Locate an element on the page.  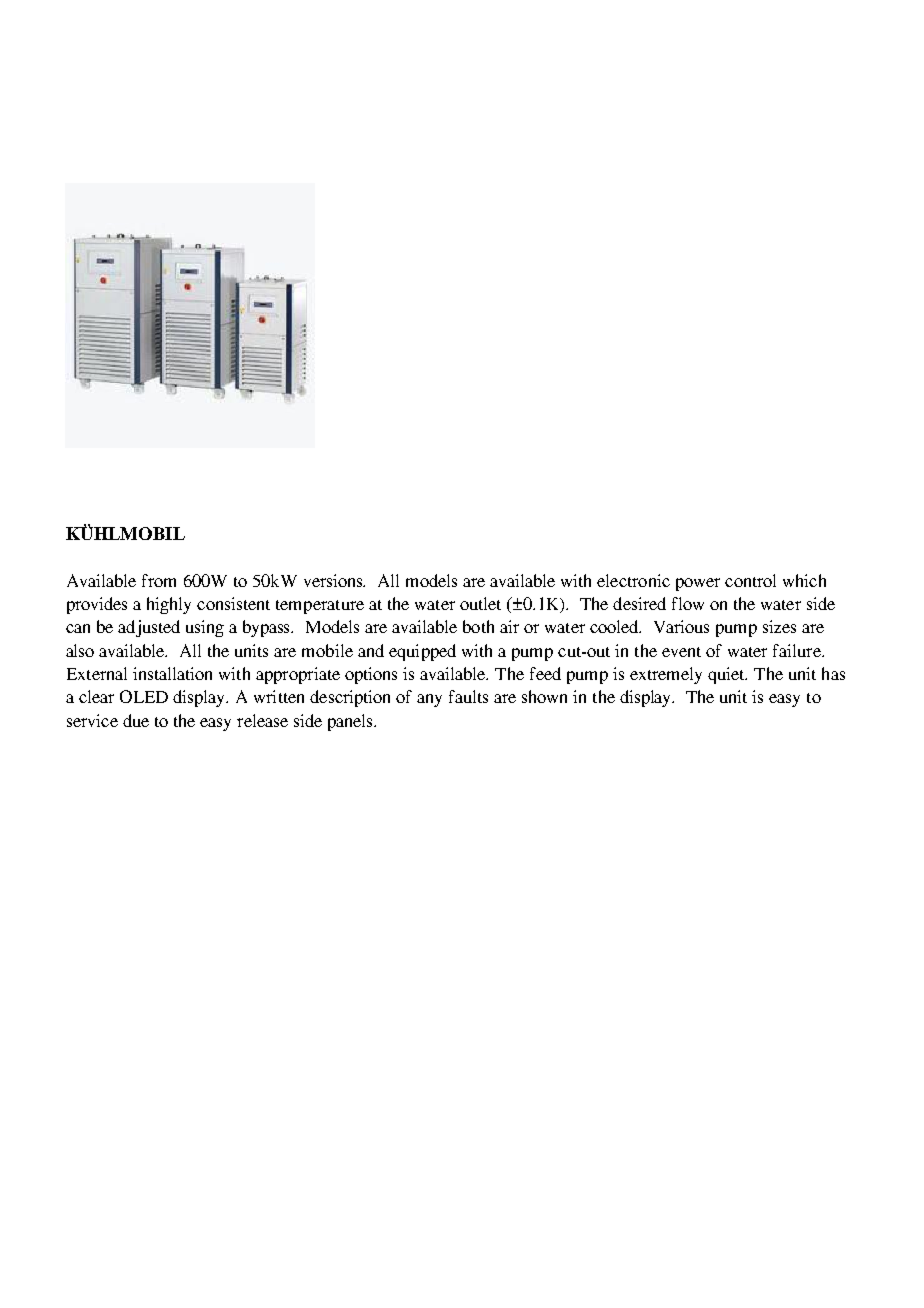
from is located at coordinates (159, 580).
